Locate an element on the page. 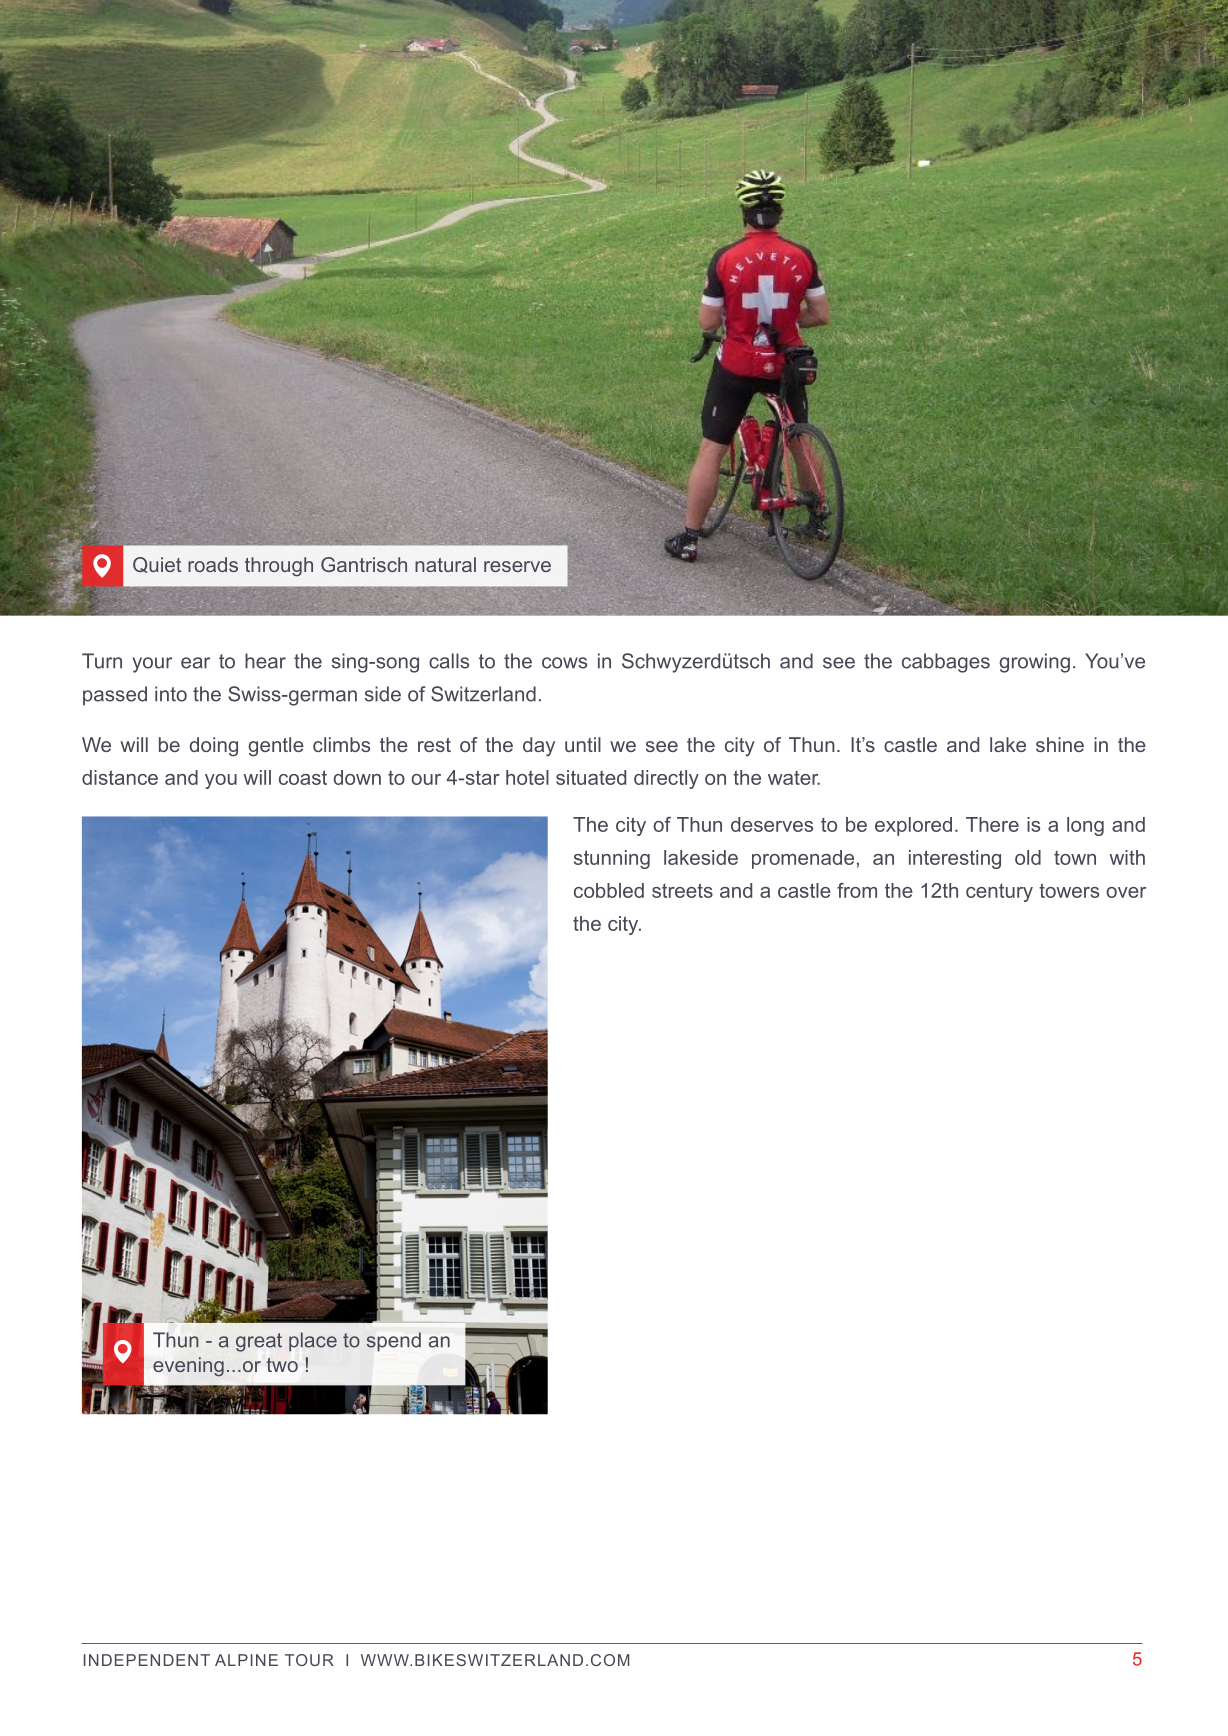  ALPINE is located at coordinates (246, 1660).
